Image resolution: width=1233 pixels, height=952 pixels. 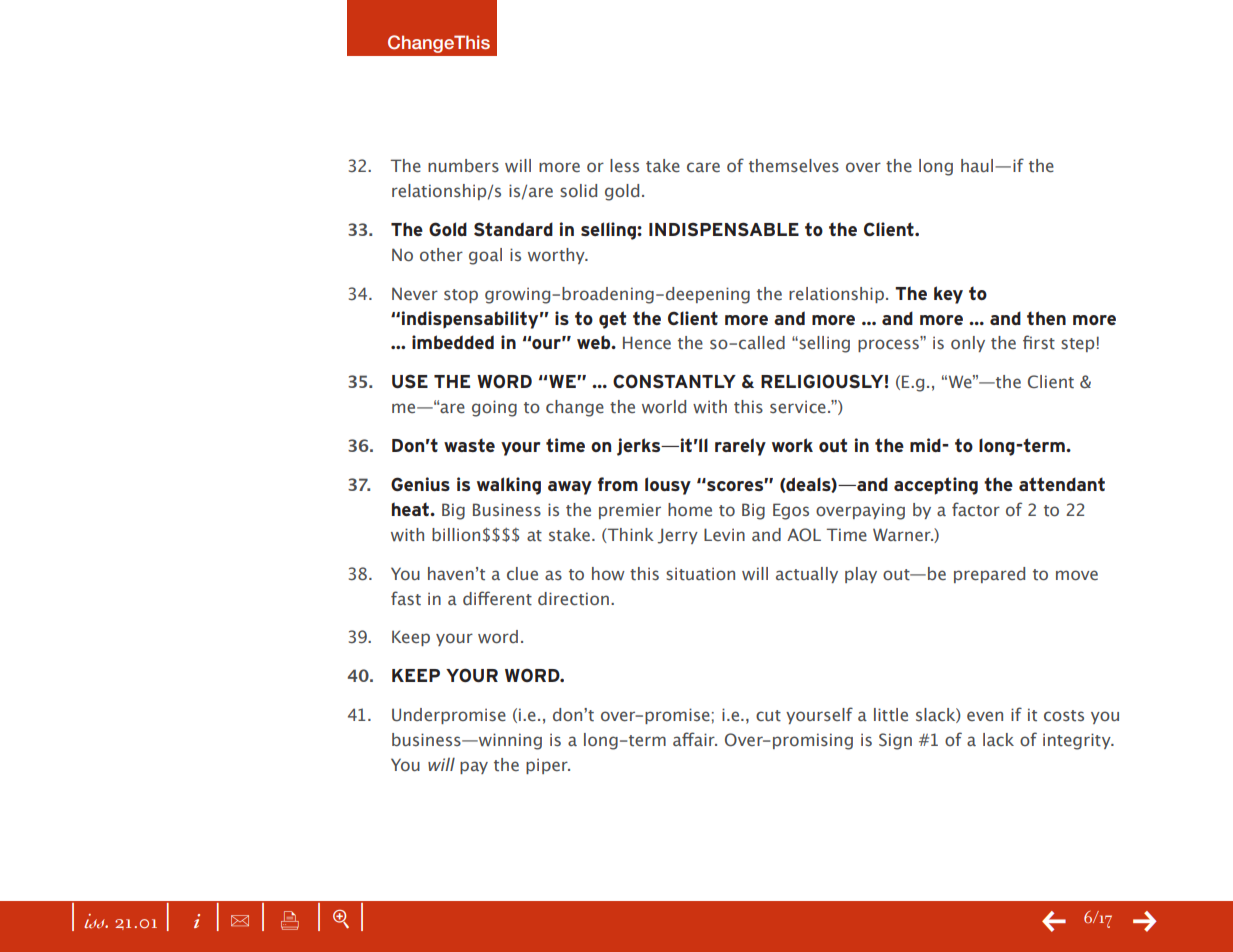 What do you see at coordinates (608, 574) in the screenshot?
I see `how` at bounding box center [608, 574].
